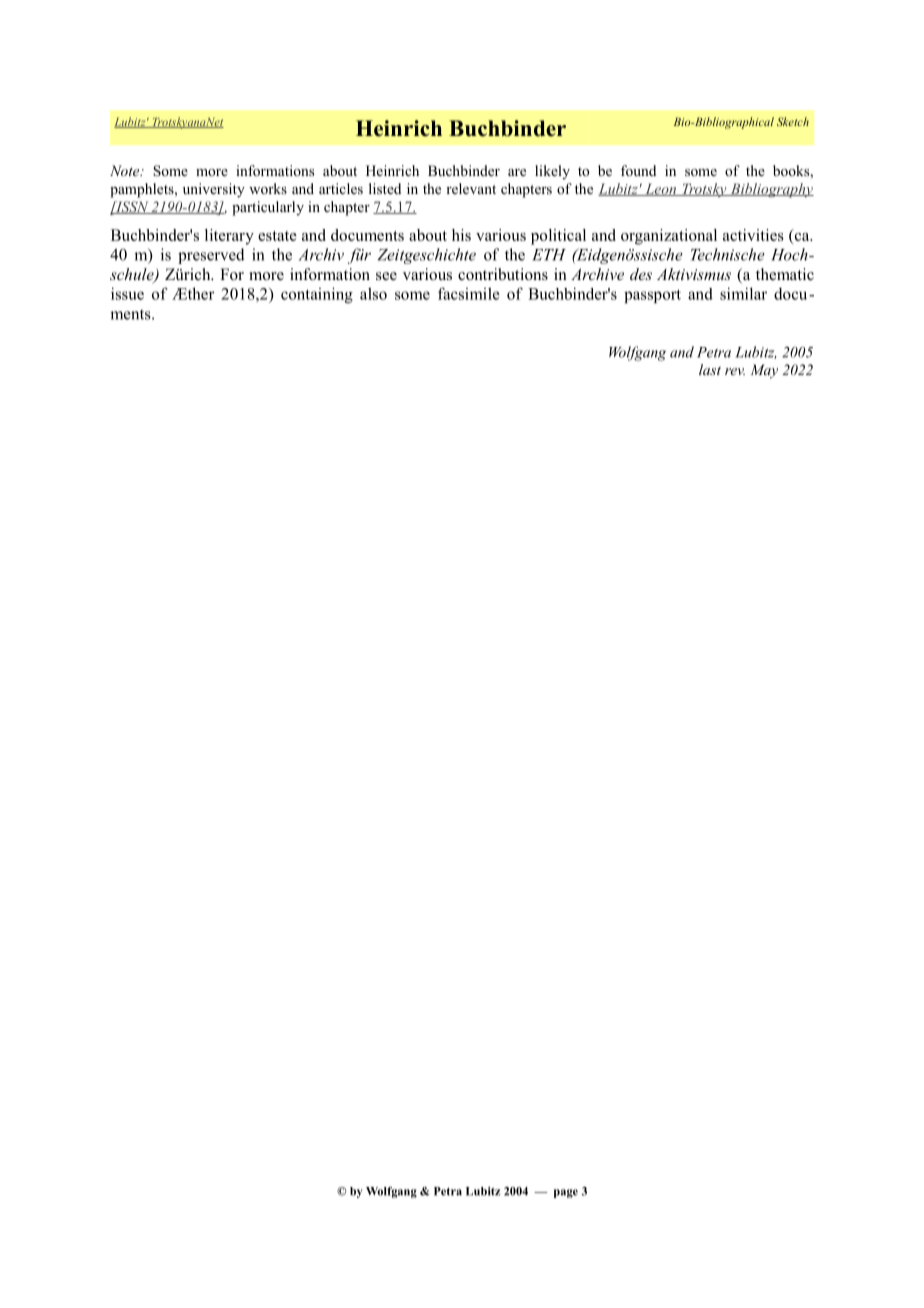  Describe the element at coordinates (710, 369) in the screenshot. I see `last` at that location.
